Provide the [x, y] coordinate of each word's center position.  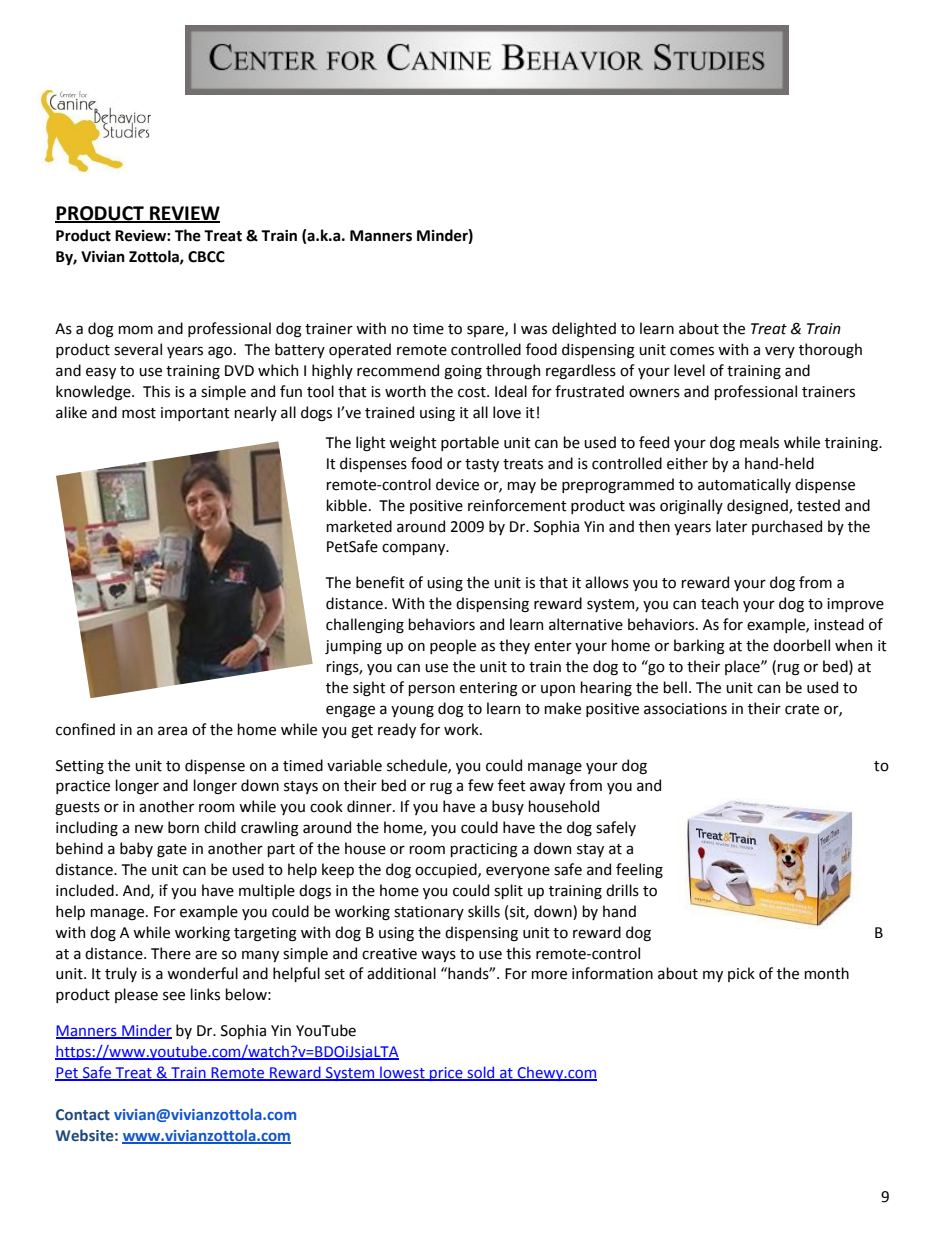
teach [719, 603]
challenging [365, 625]
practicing [484, 850]
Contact [83, 1115]
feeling [639, 870]
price [446, 1074]
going [463, 372]
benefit [380, 582]
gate [172, 850]
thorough [830, 350]
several [138, 349]
